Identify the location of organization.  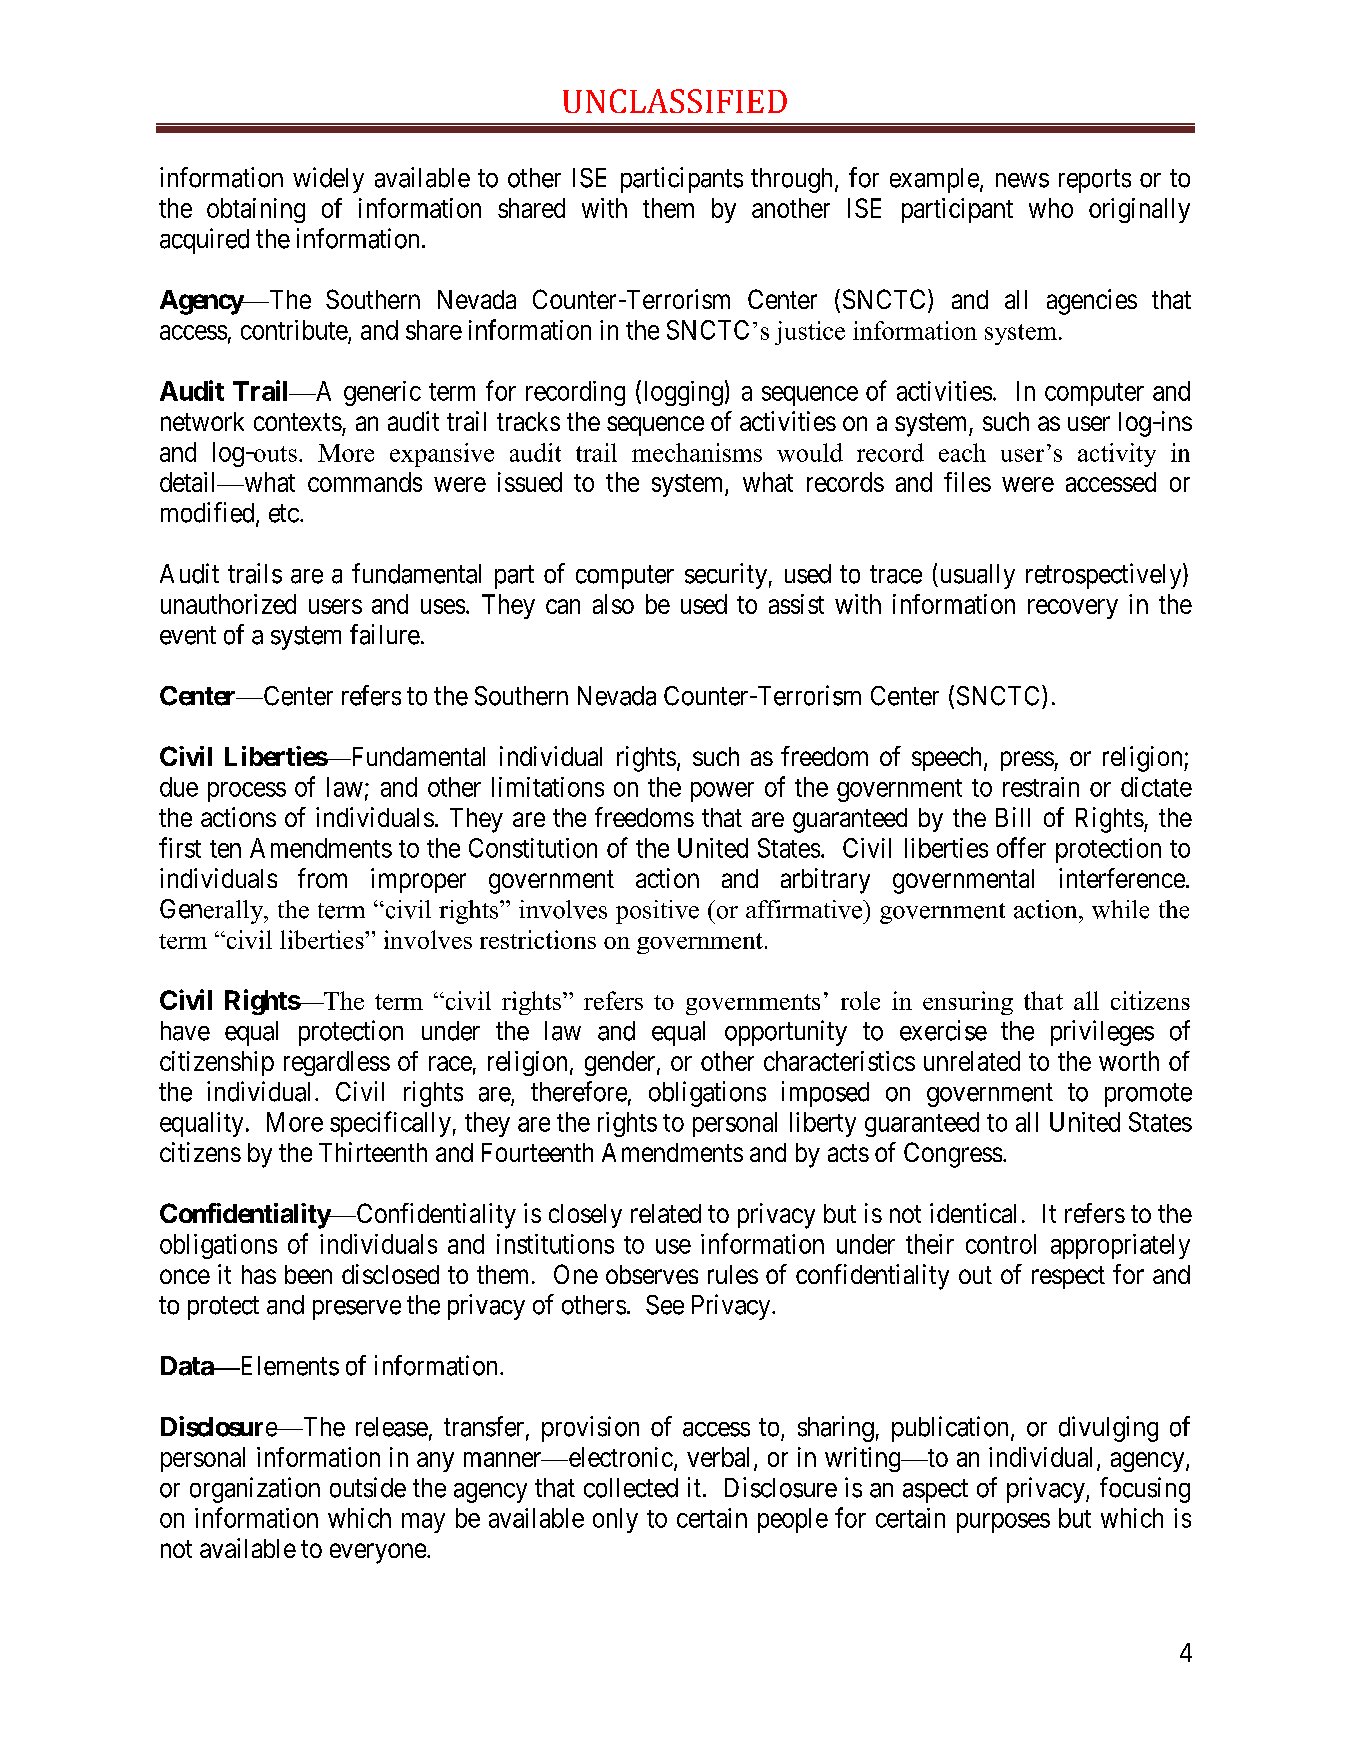
(255, 1490).
